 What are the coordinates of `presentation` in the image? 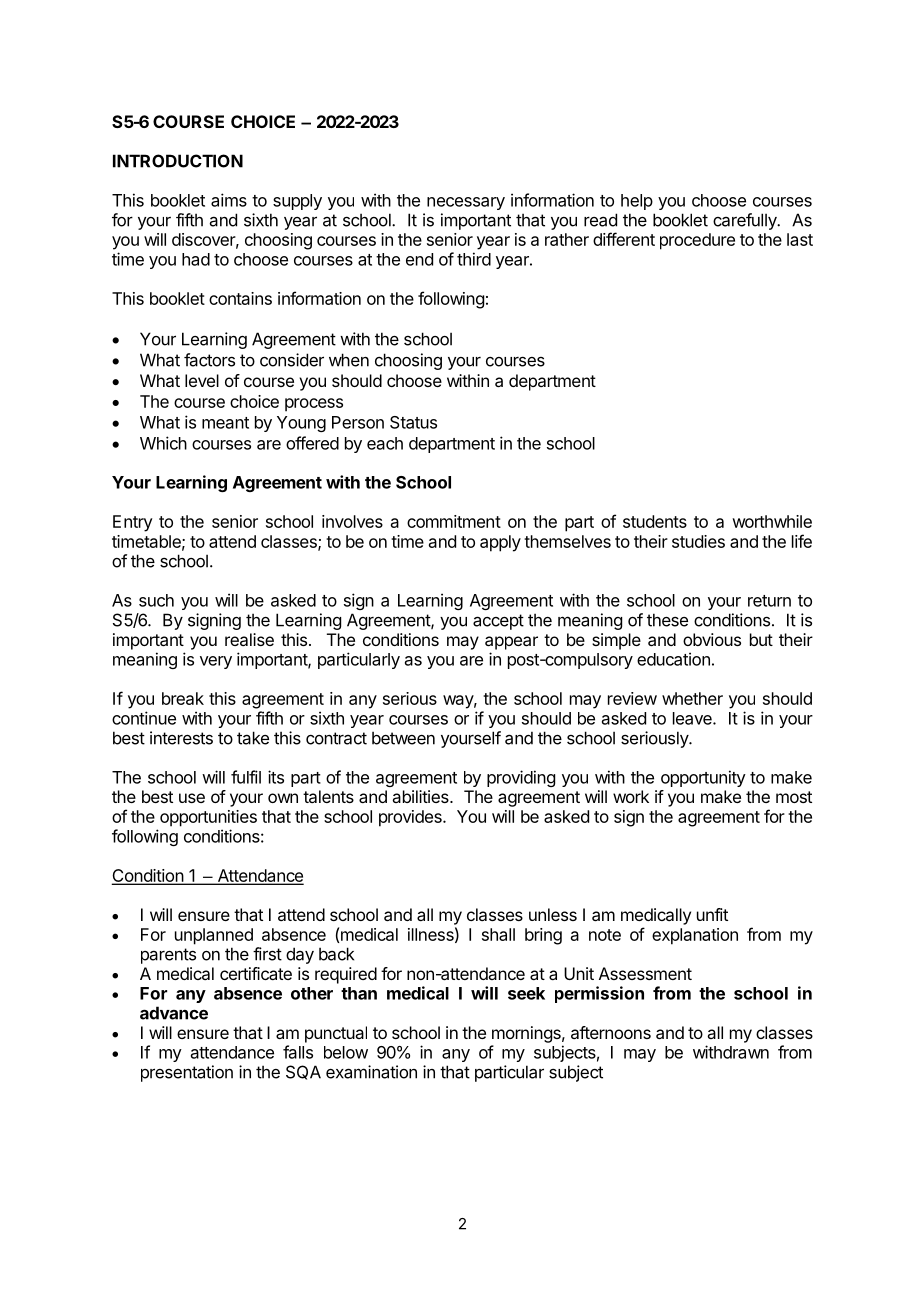 It's located at (187, 1073).
